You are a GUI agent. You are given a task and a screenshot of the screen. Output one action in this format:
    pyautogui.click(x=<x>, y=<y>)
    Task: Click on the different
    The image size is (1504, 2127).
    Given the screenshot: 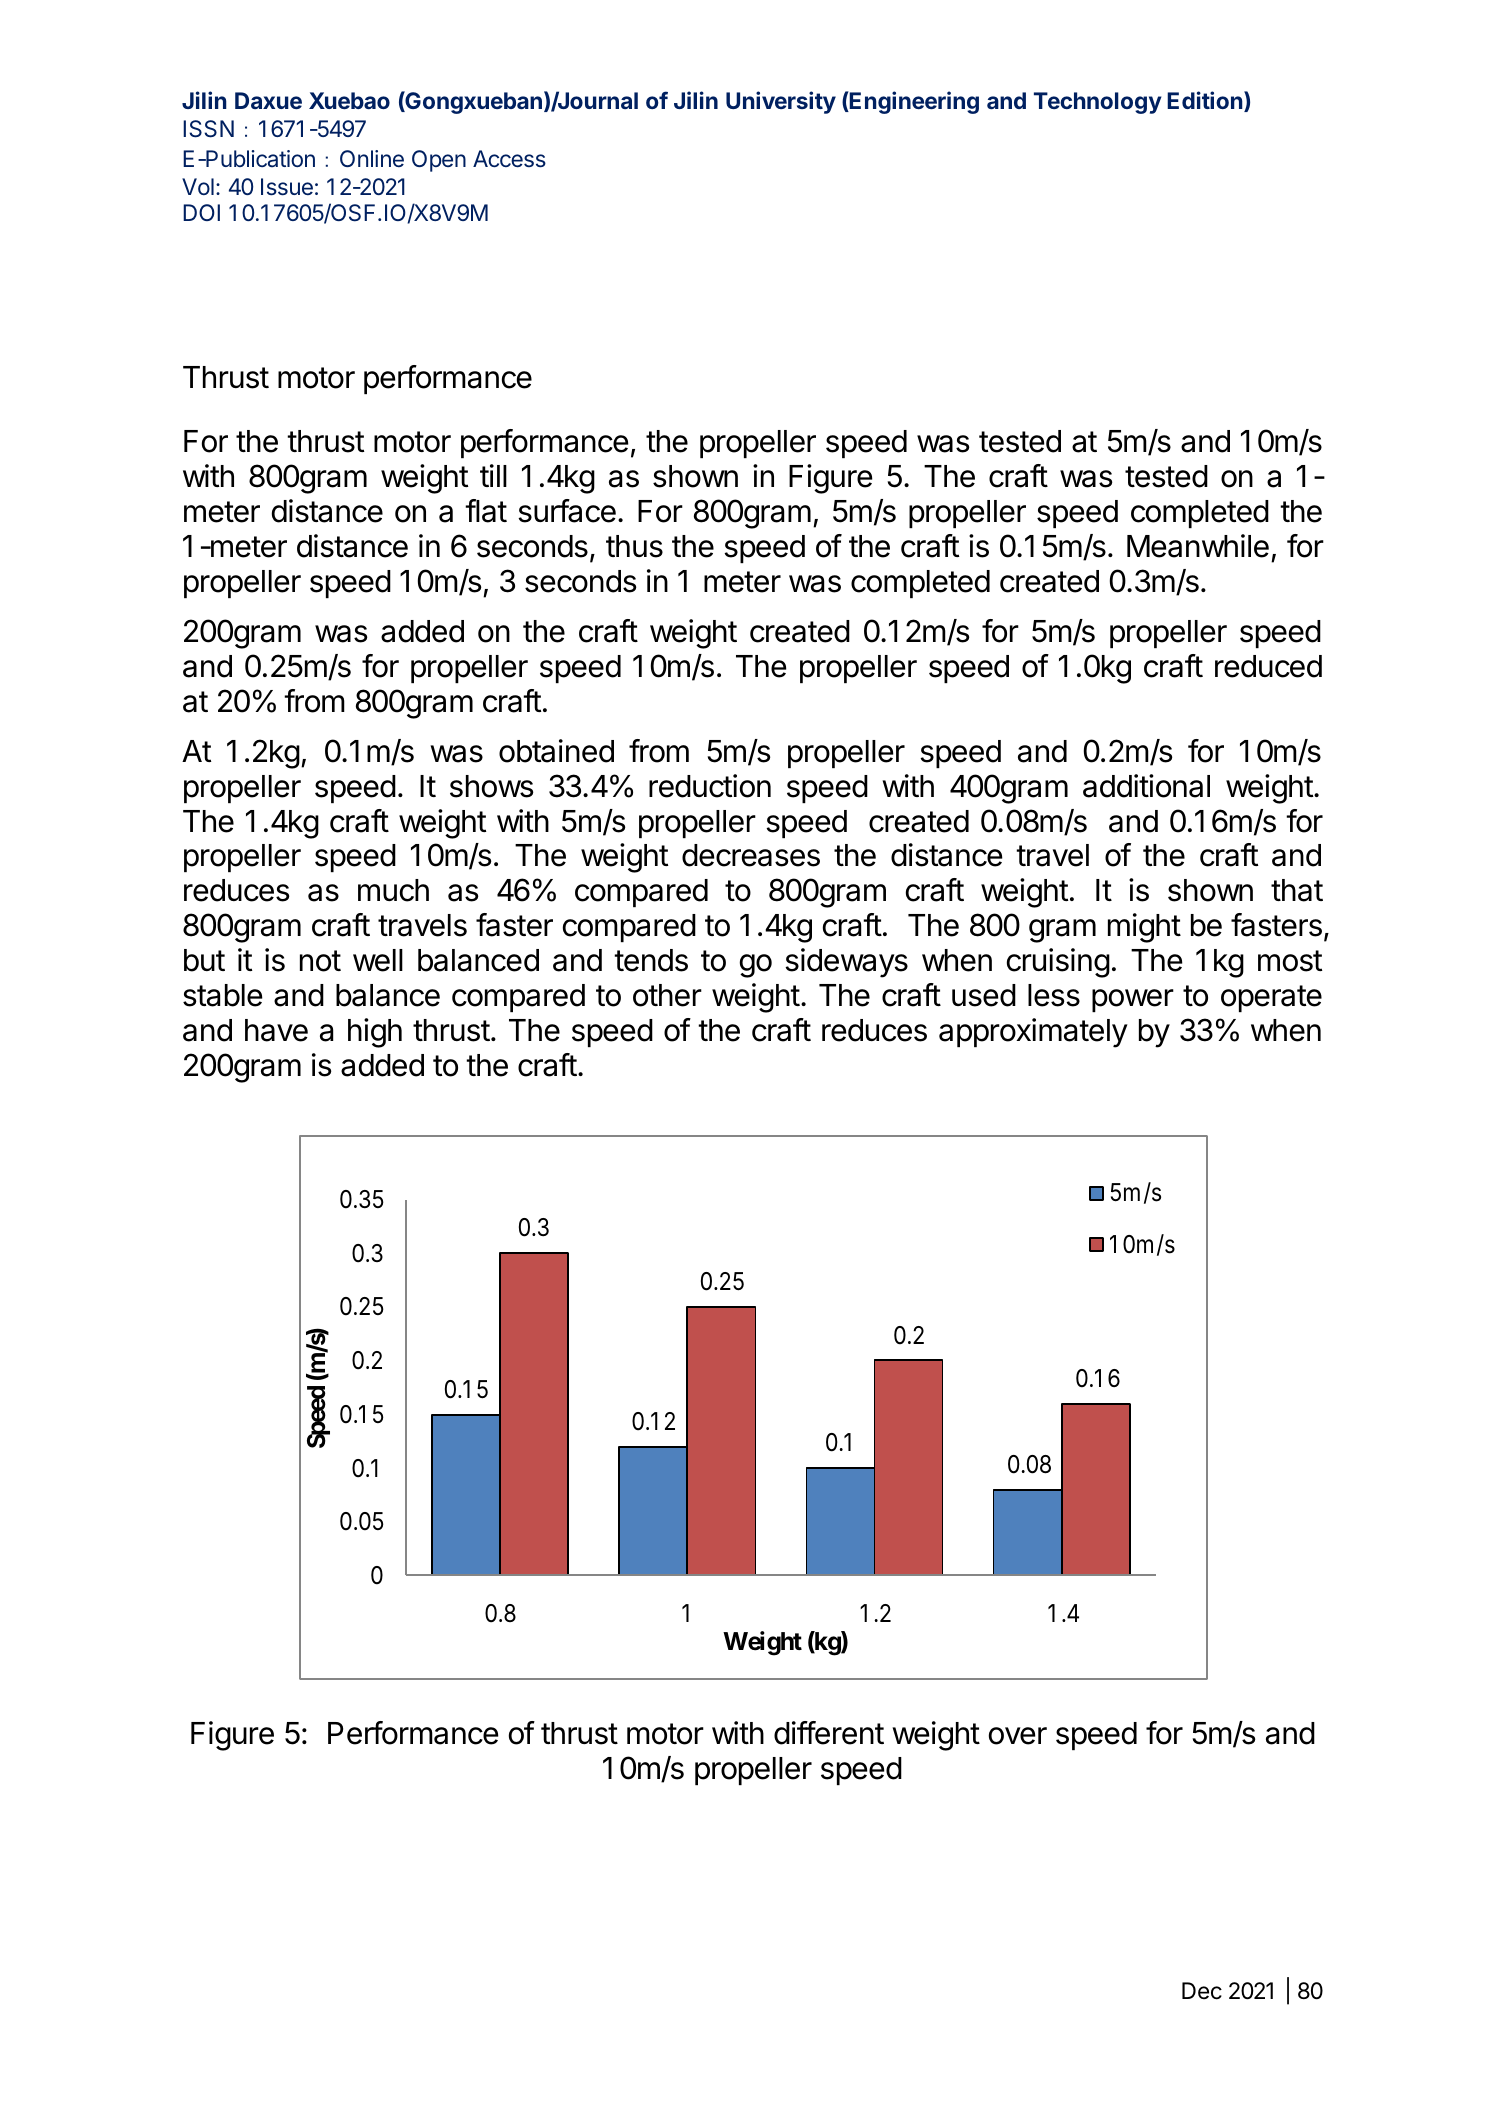 What is the action you would take?
    pyautogui.click(x=829, y=1733)
